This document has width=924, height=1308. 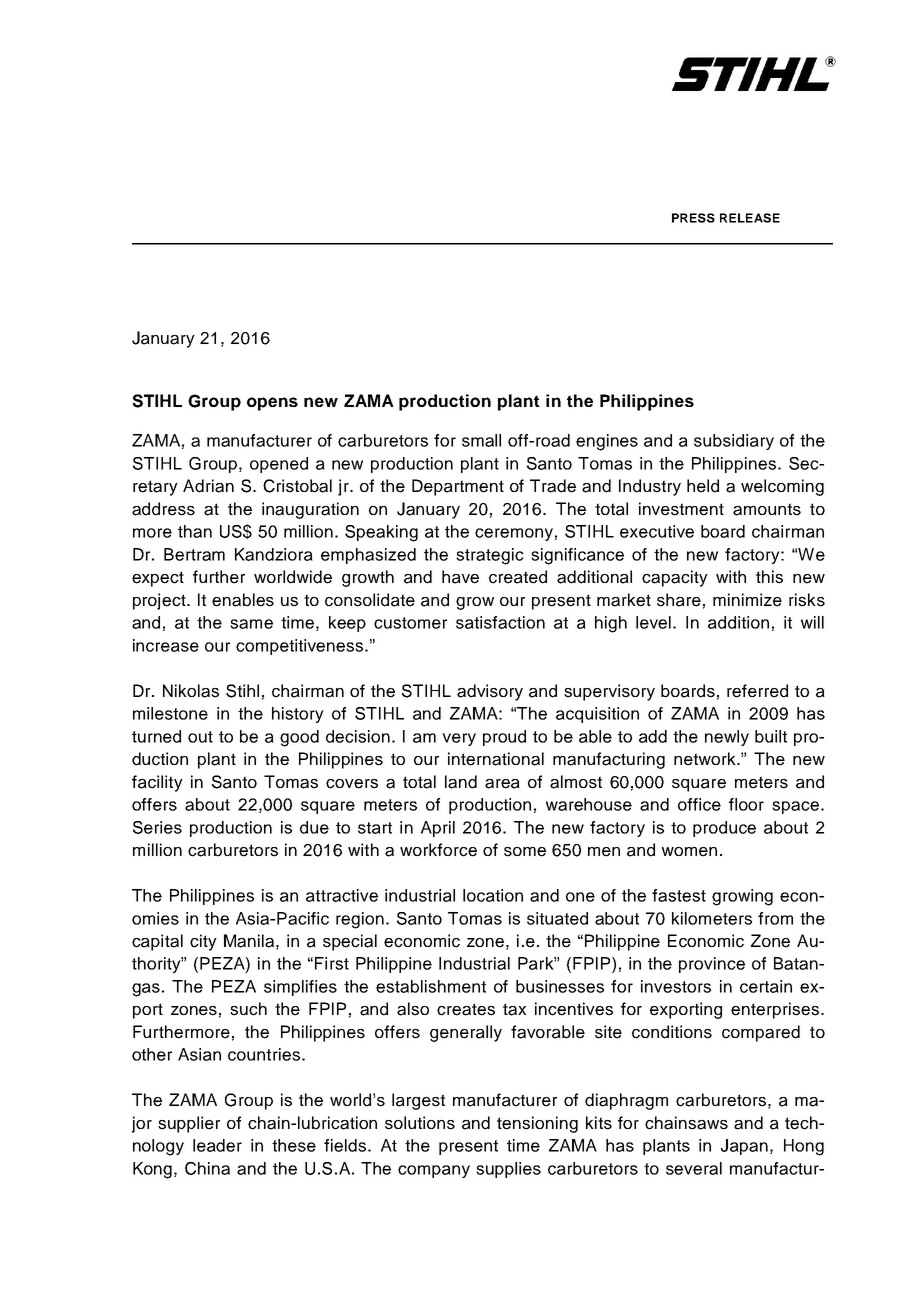 I want to click on PRESS, so click(x=693, y=218).
